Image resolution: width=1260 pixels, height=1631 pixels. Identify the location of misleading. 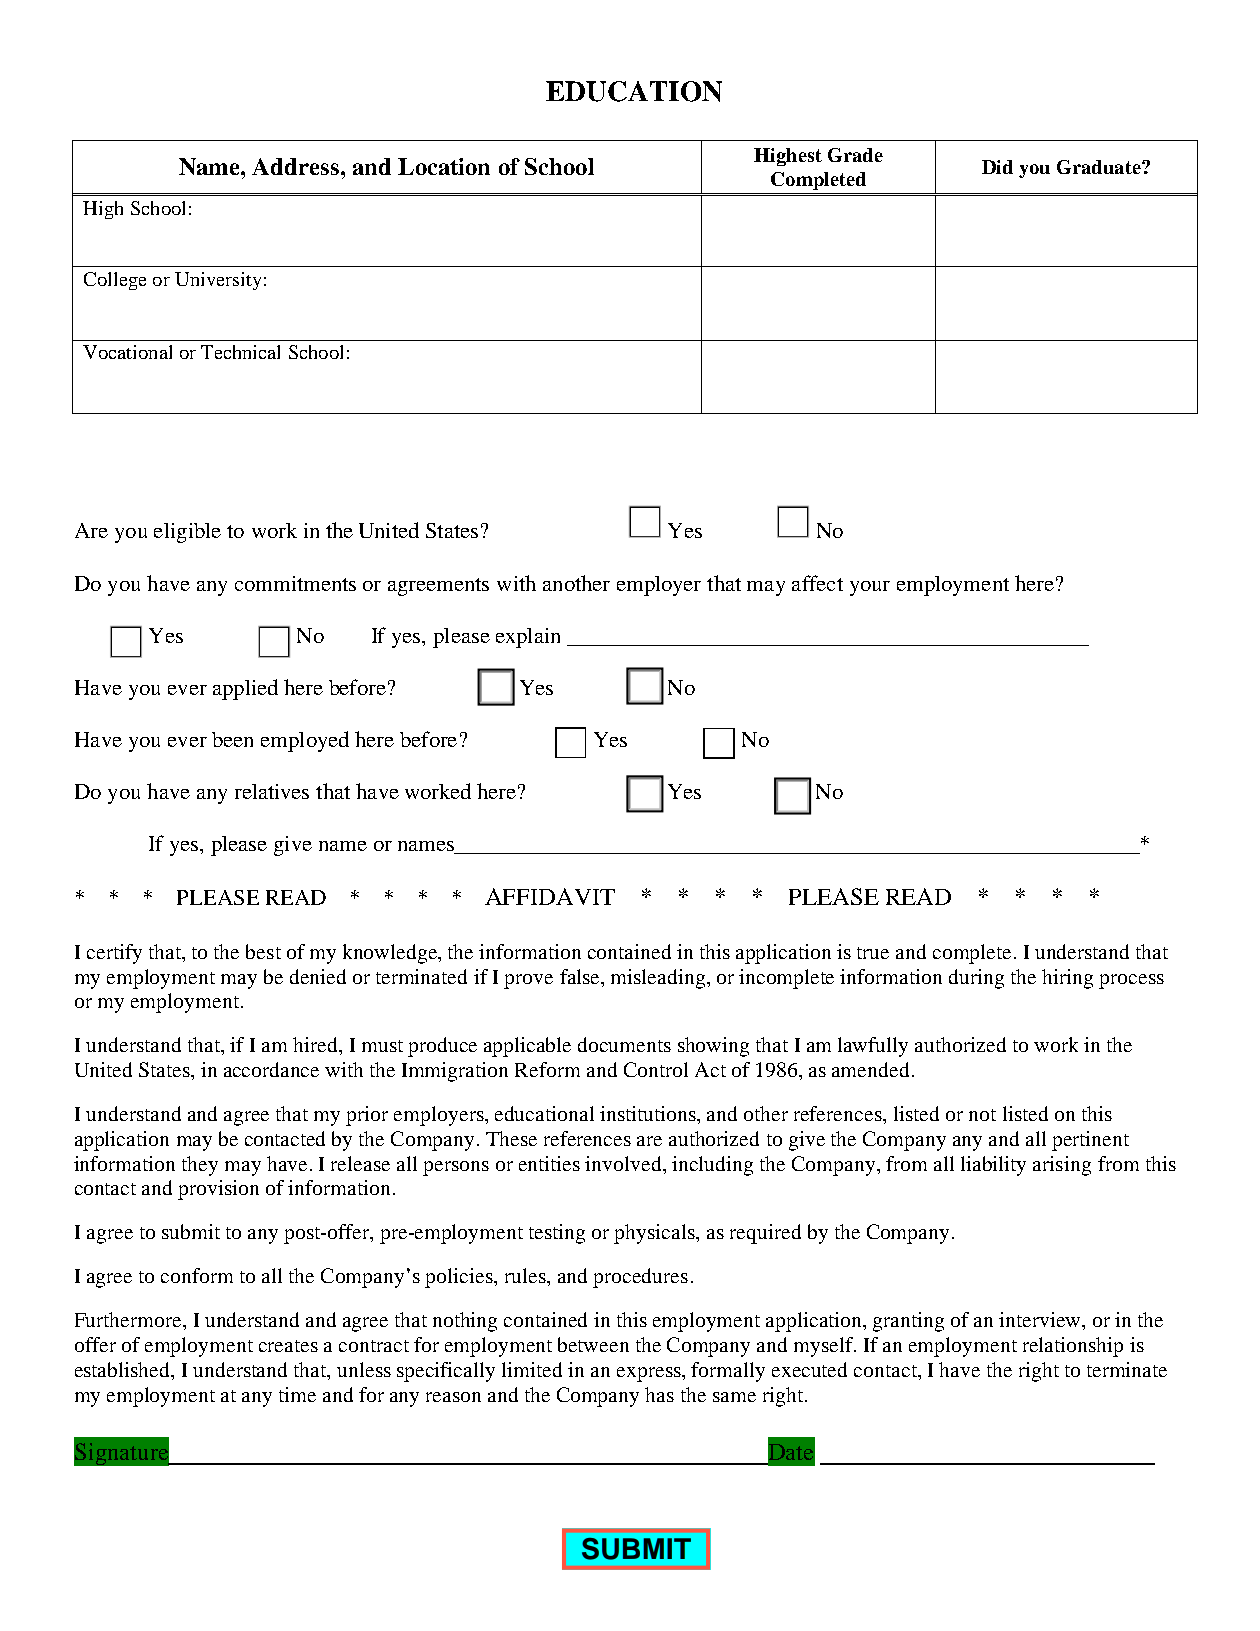
(659, 979).
